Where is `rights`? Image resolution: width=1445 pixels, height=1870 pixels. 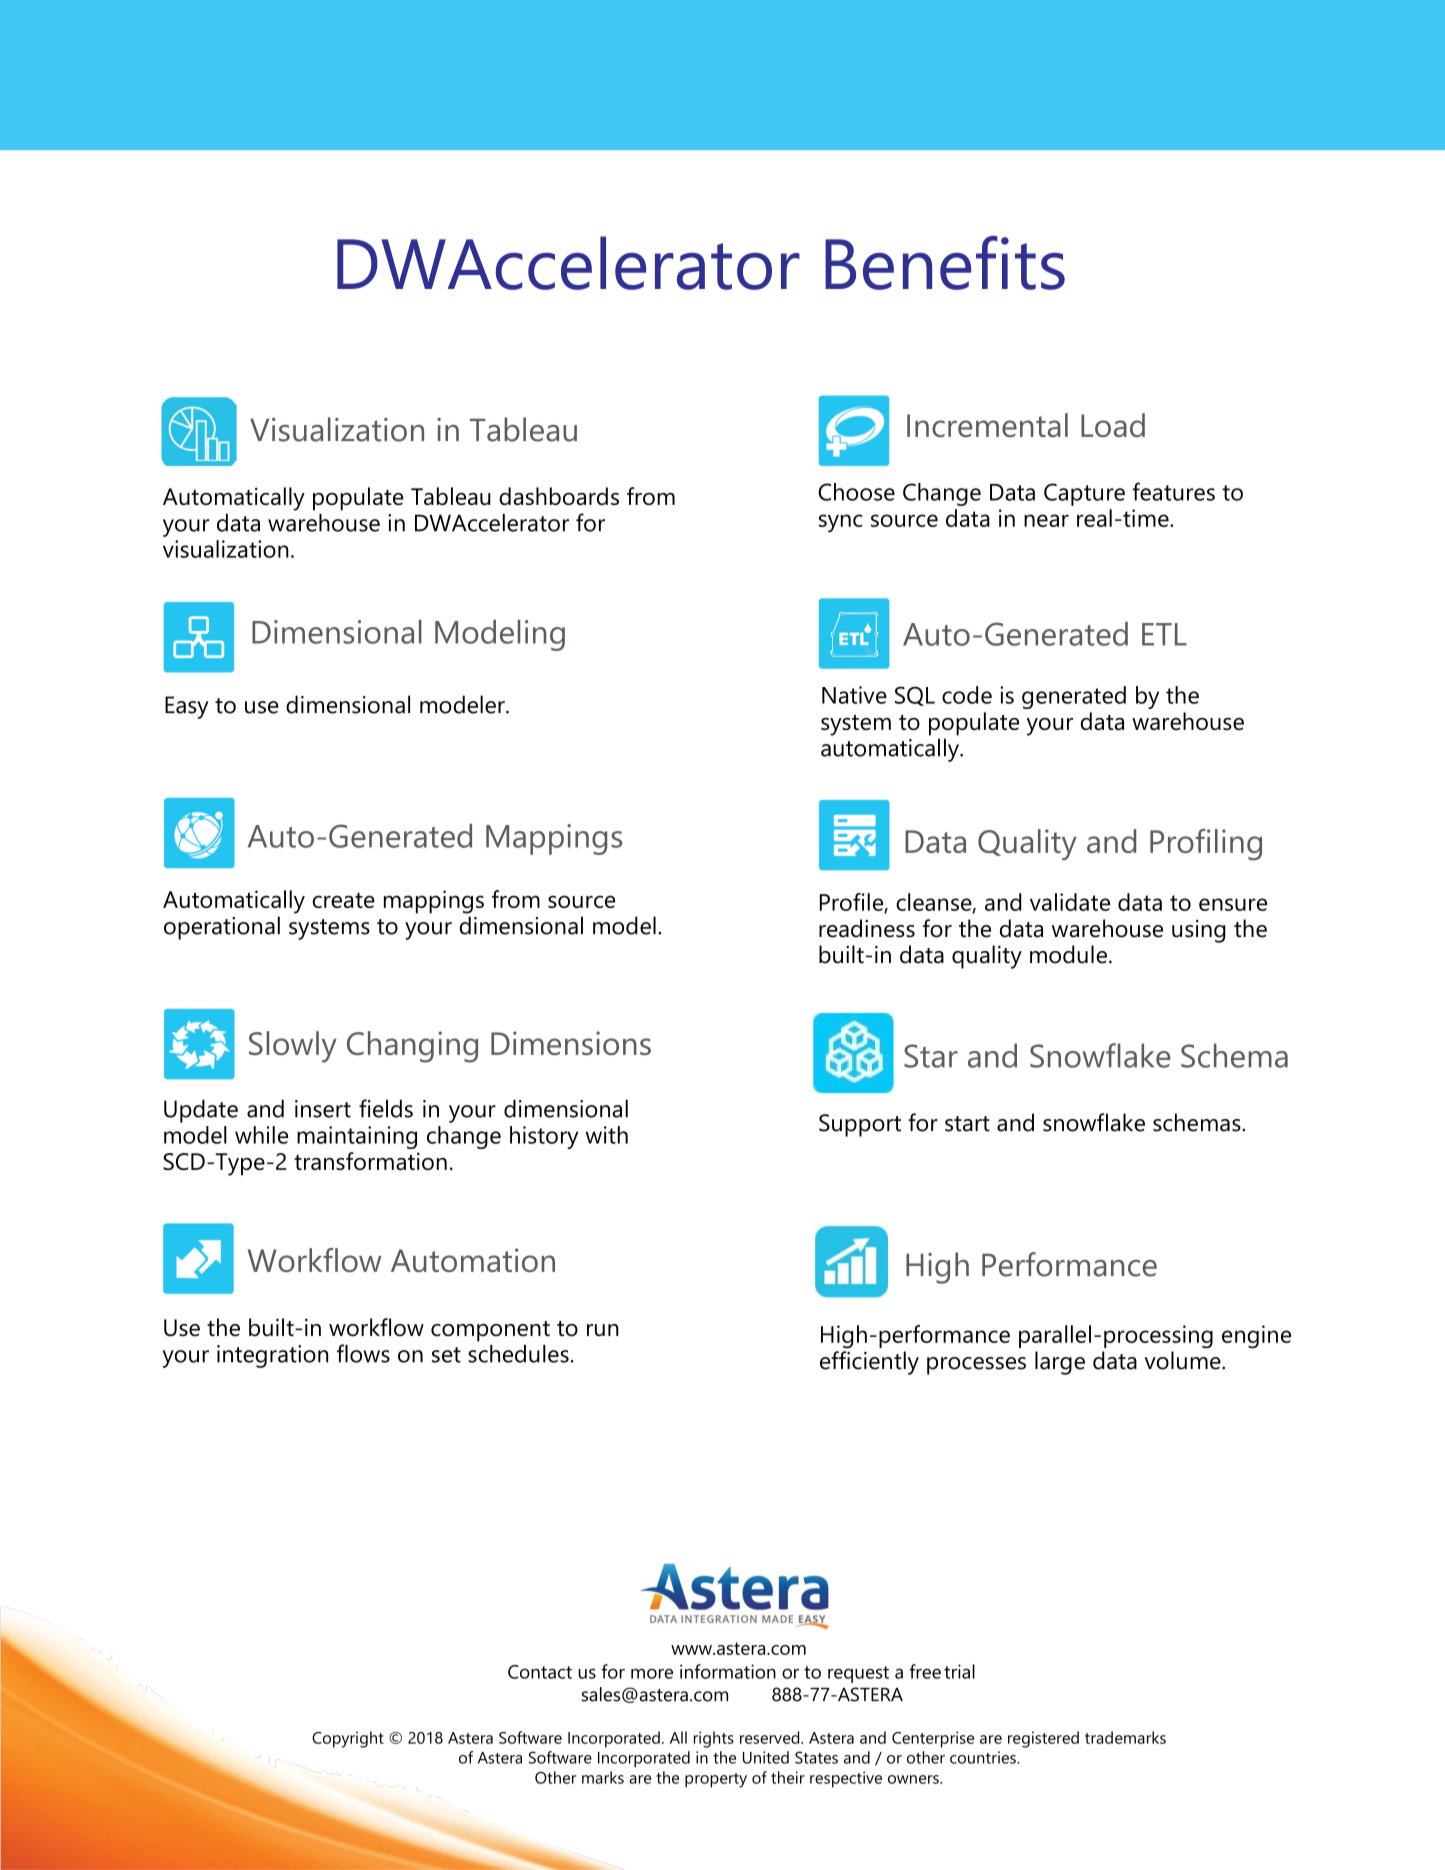
rights is located at coordinates (714, 1739).
